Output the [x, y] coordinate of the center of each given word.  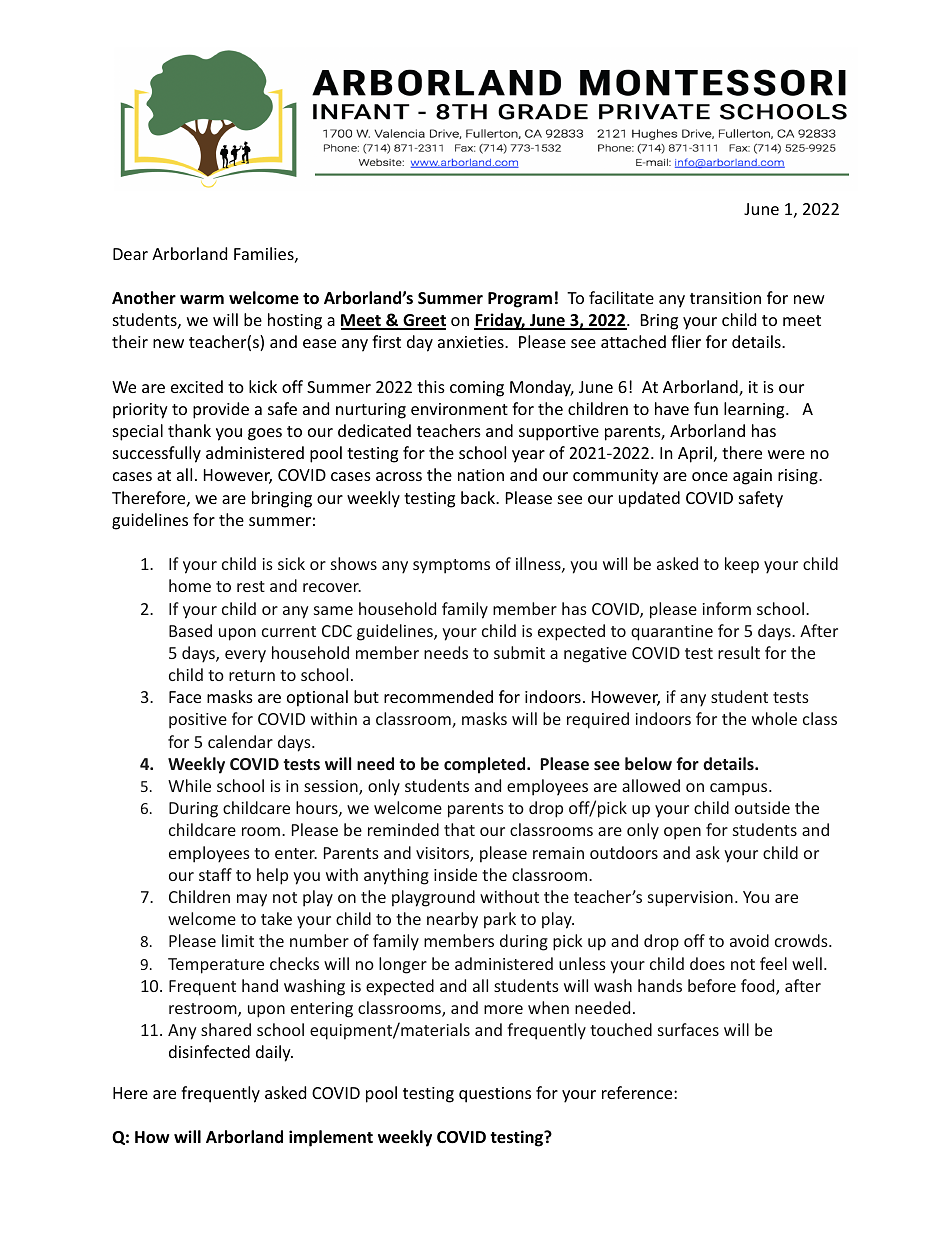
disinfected [209, 1051]
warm [202, 299]
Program [520, 300]
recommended [438, 696]
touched [621, 1029]
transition [725, 298]
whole [774, 718]
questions [495, 1095]
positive [198, 721]
